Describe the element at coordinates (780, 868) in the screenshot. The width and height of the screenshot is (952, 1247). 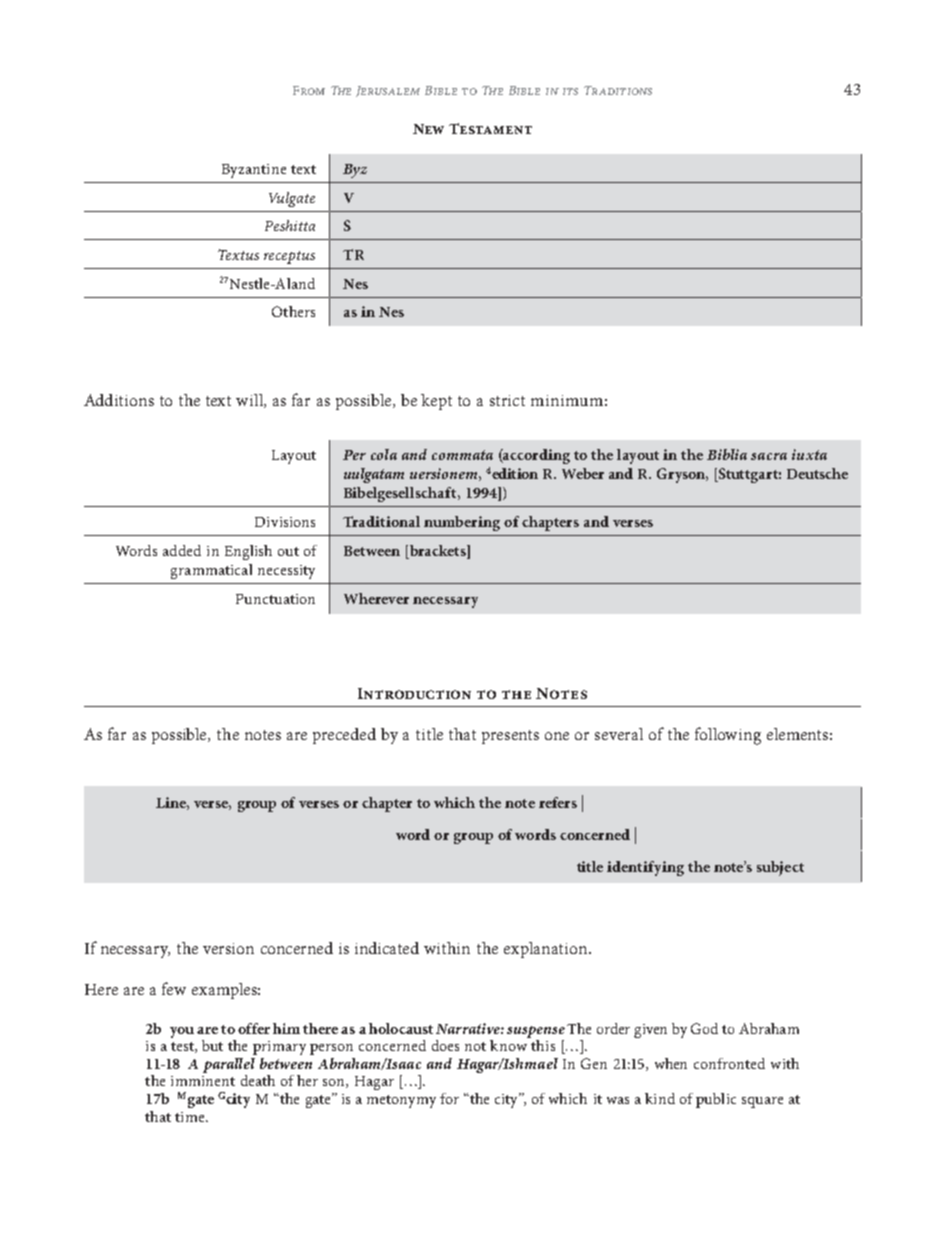
I see `subject` at that location.
